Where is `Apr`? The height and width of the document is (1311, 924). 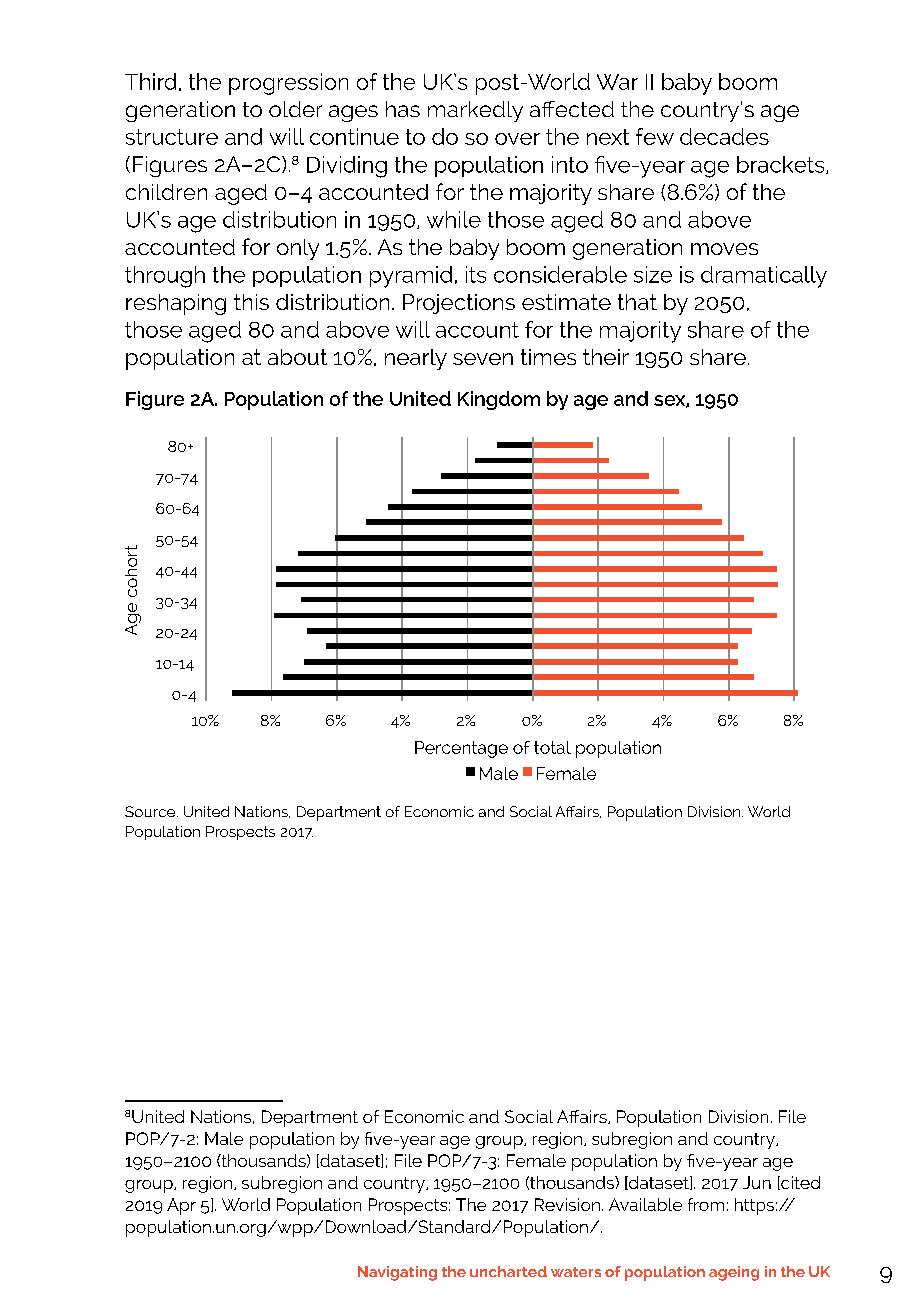
Apr is located at coordinates (181, 1206).
